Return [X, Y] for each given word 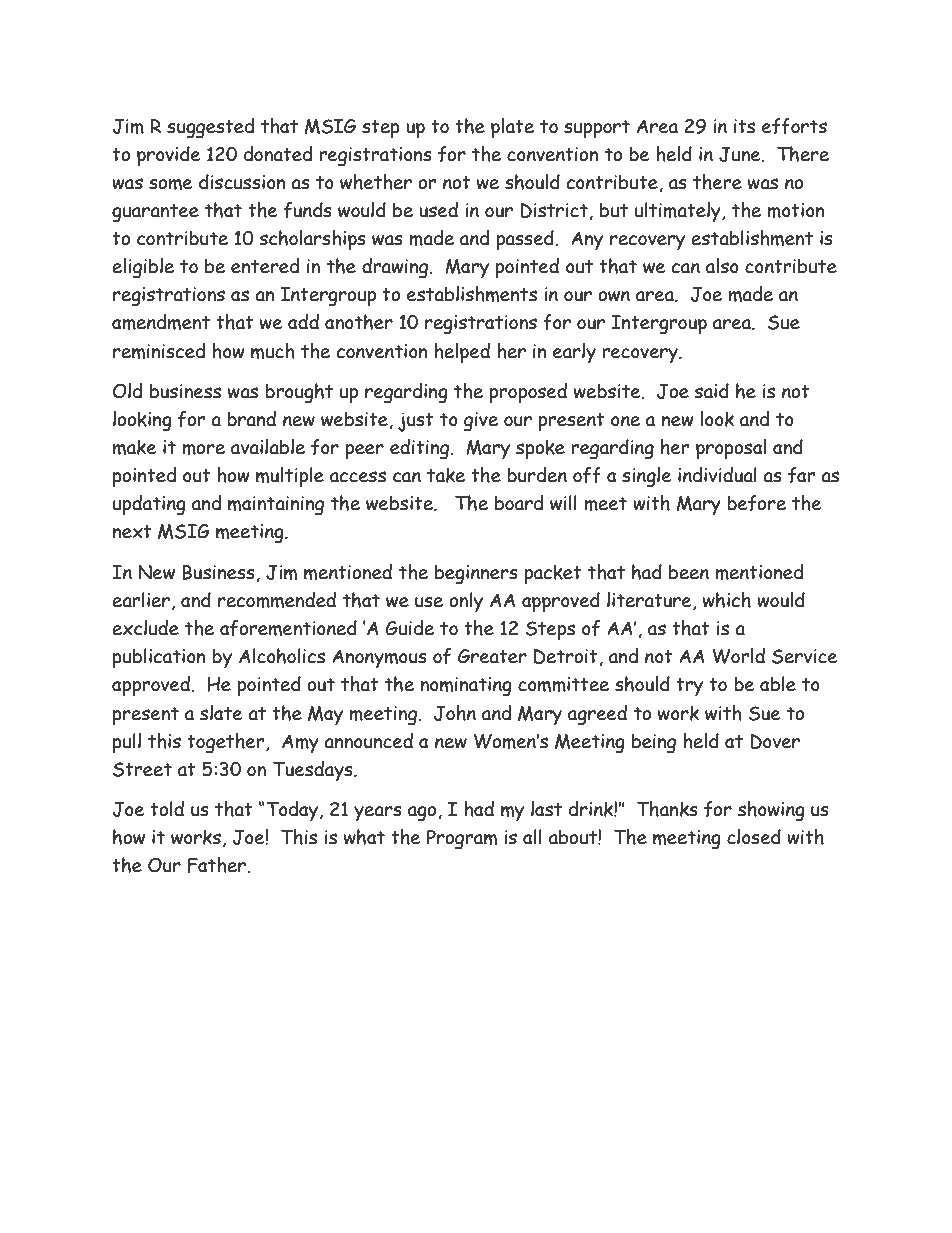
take [446, 475]
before [756, 503]
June [741, 154]
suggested [210, 128]
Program [462, 840]
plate [512, 128]
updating [149, 505]
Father [218, 865]
